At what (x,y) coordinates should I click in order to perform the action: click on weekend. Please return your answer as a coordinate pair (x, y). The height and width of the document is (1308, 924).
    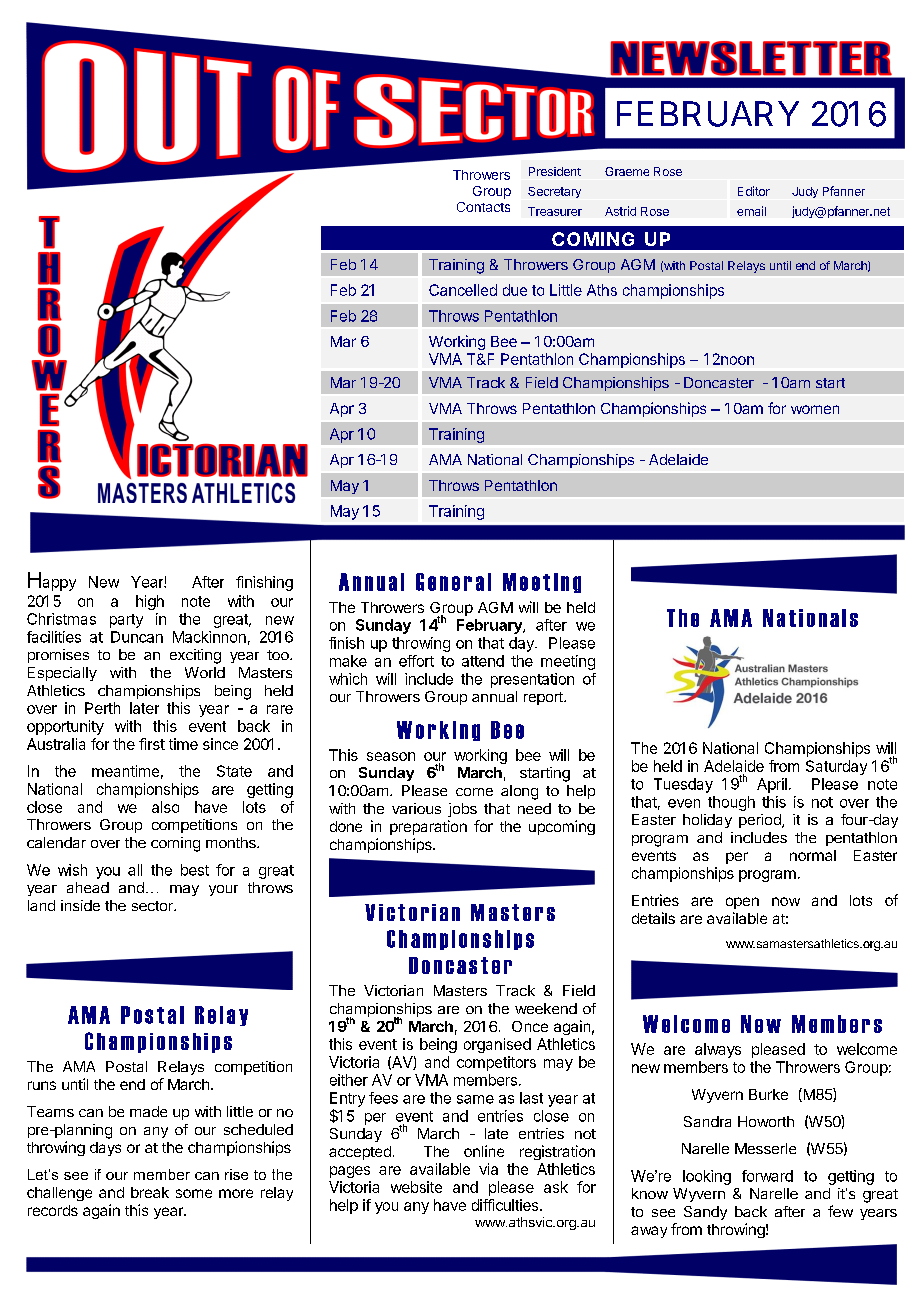
    Looking at the image, I should click on (546, 1008).
